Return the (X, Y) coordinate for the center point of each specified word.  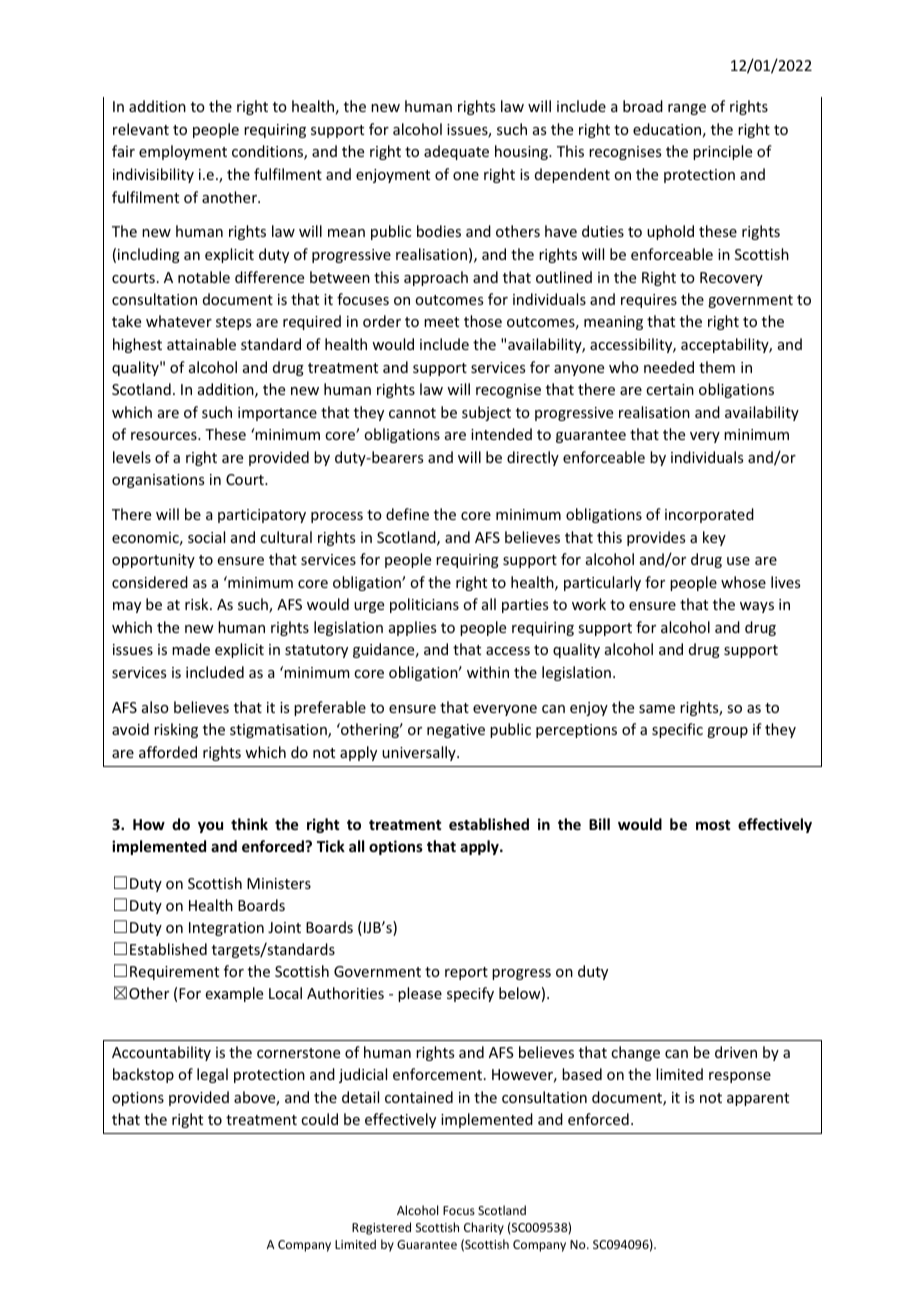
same (657, 709)
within (488, 672)
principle (722, 152)
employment (183, 152)
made (191, 649)
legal (212, 1075)
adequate (456, 152)
